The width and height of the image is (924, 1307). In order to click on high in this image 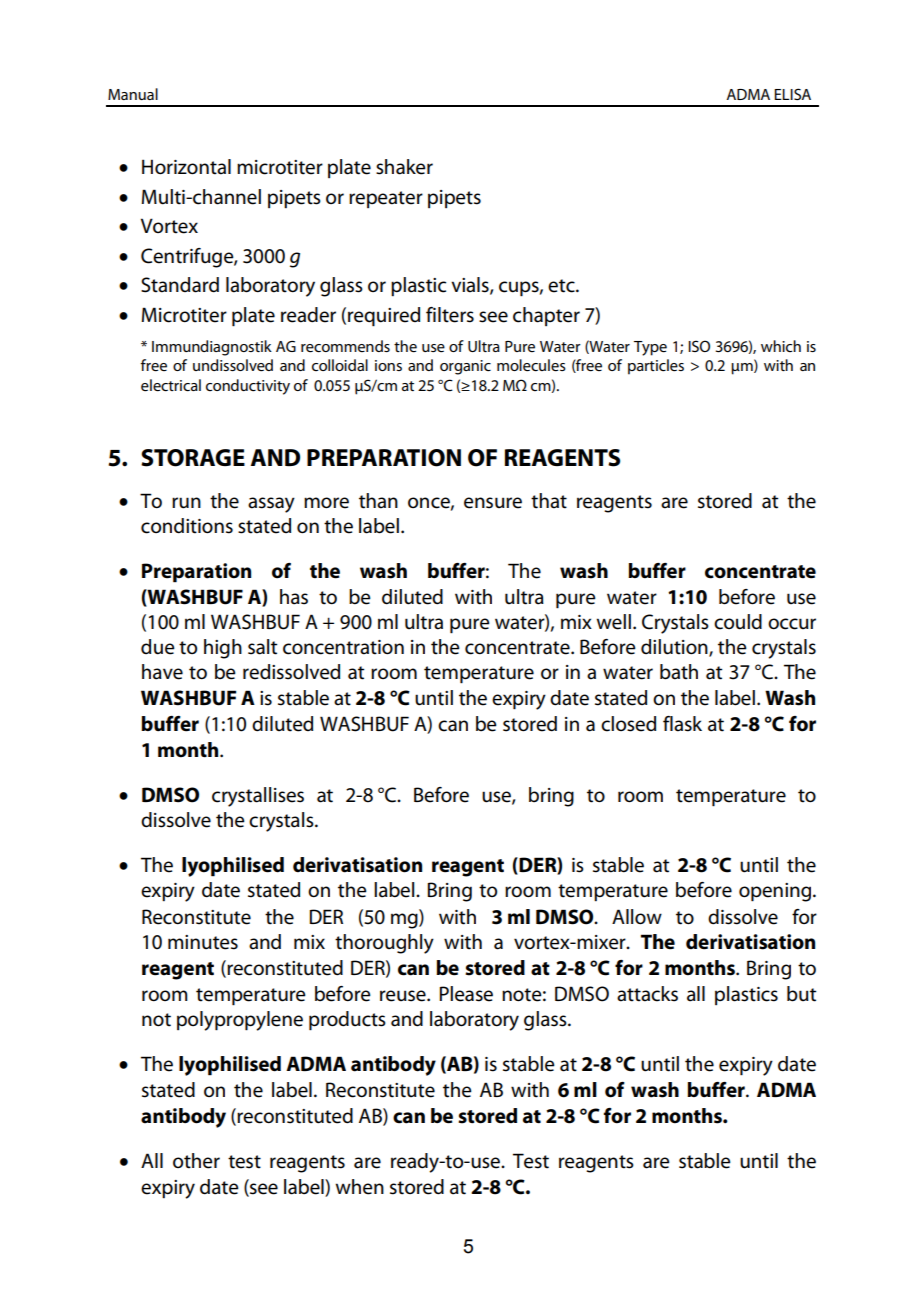, I will do `click(223, 649)`.
